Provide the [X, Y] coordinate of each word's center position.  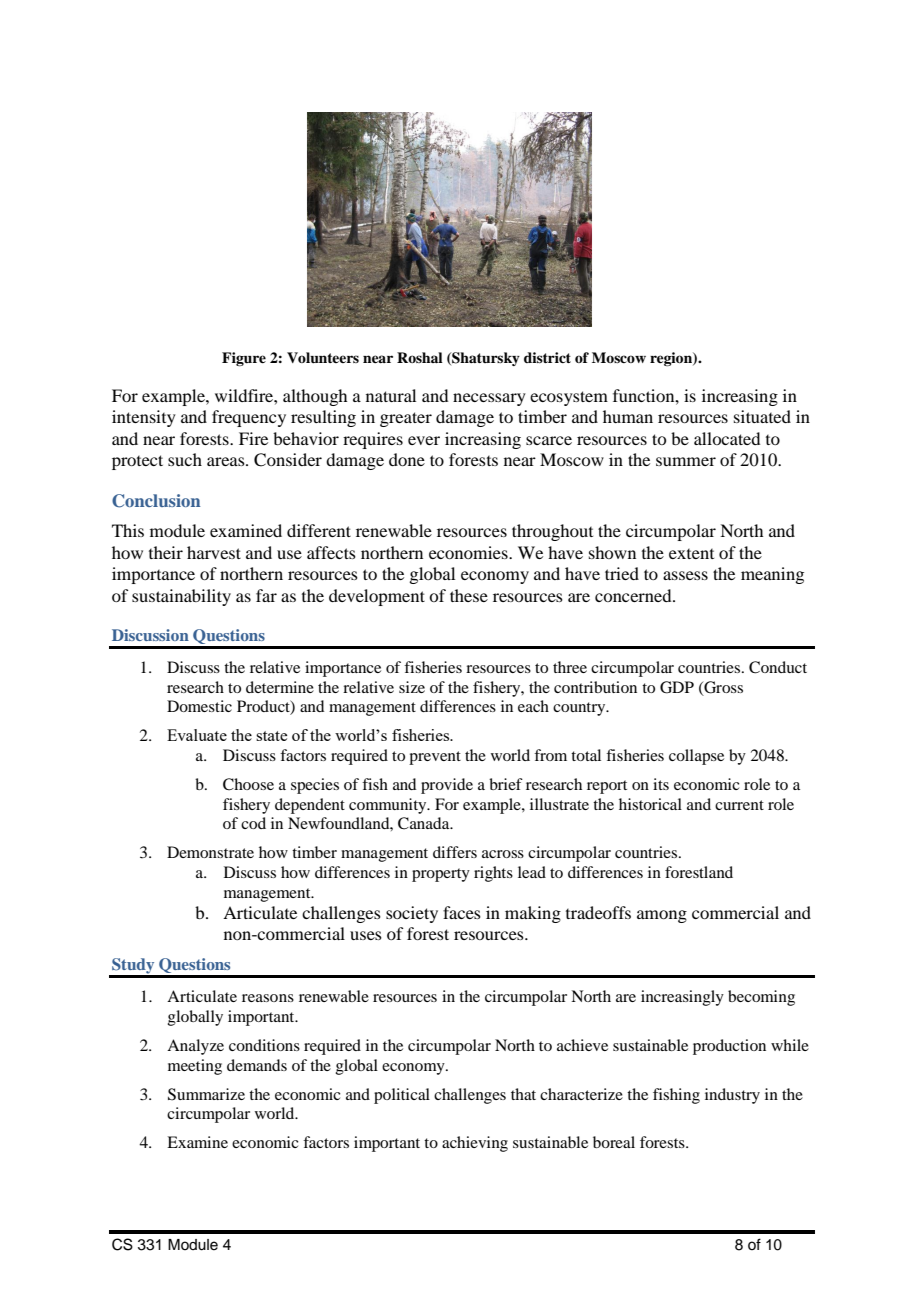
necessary [489, 399]
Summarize [206, 1094]
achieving [475, 1144]
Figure [244, 359]
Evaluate [197, 735]
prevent [435, 758]
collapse [696, 757]
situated [762, 416]
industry [732, 1096]
